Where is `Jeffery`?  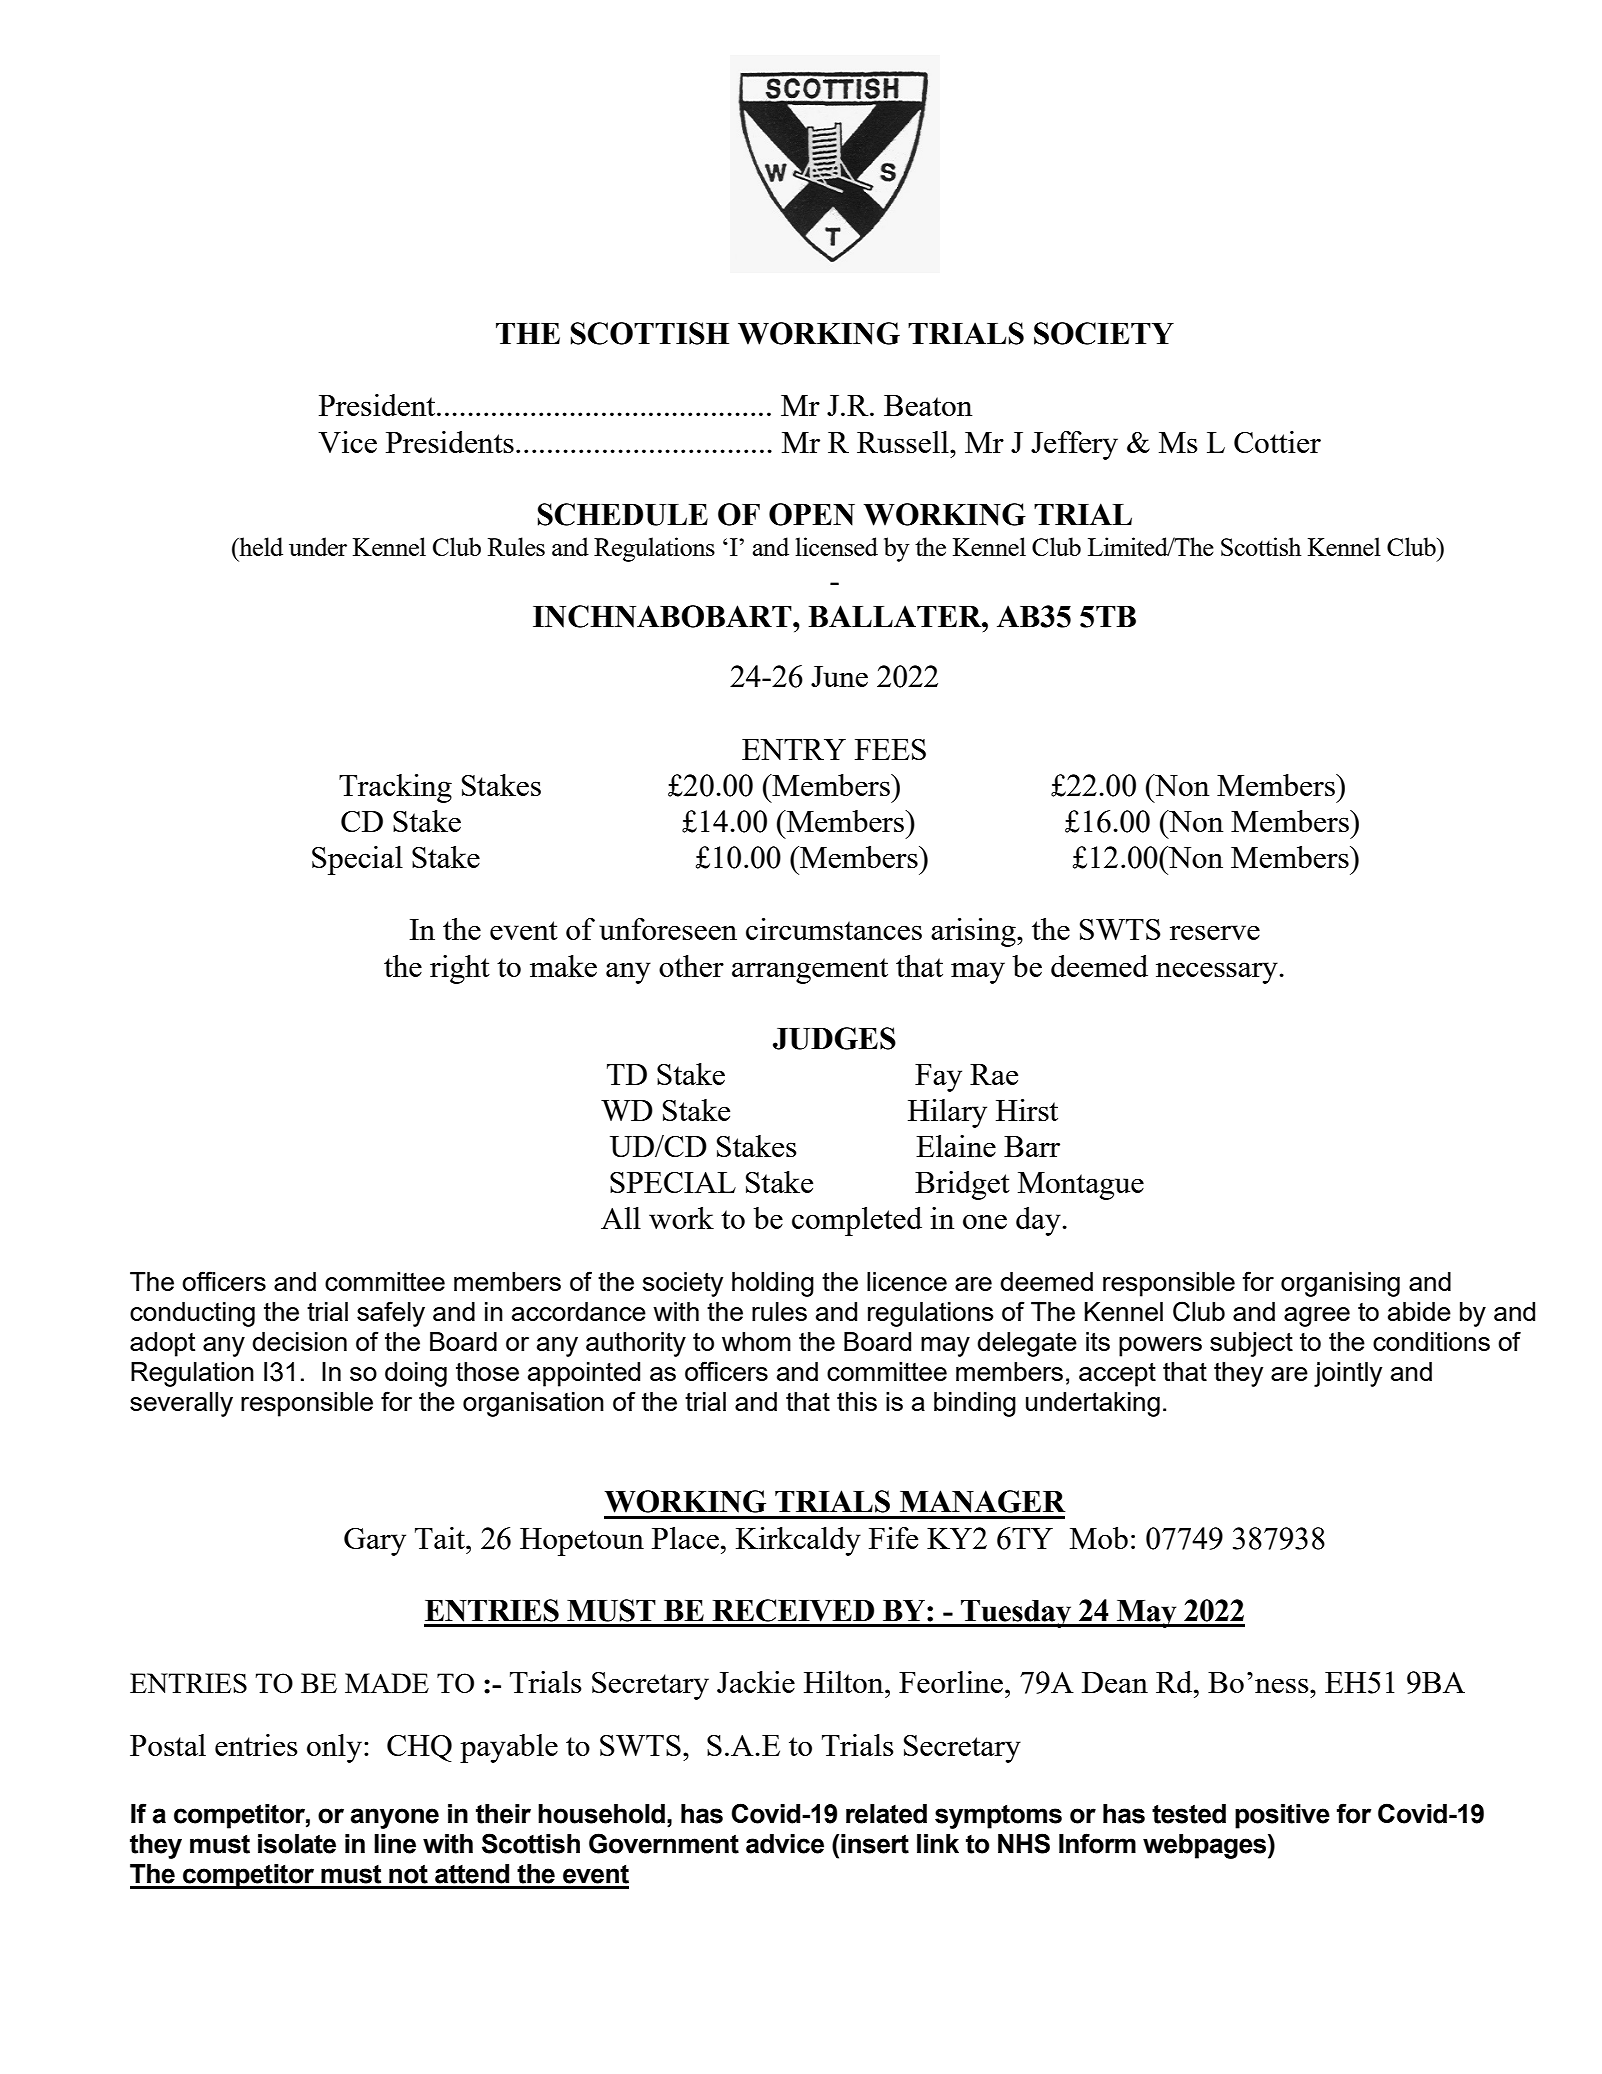 Jeffery is located at coordinates (1074, 445).
